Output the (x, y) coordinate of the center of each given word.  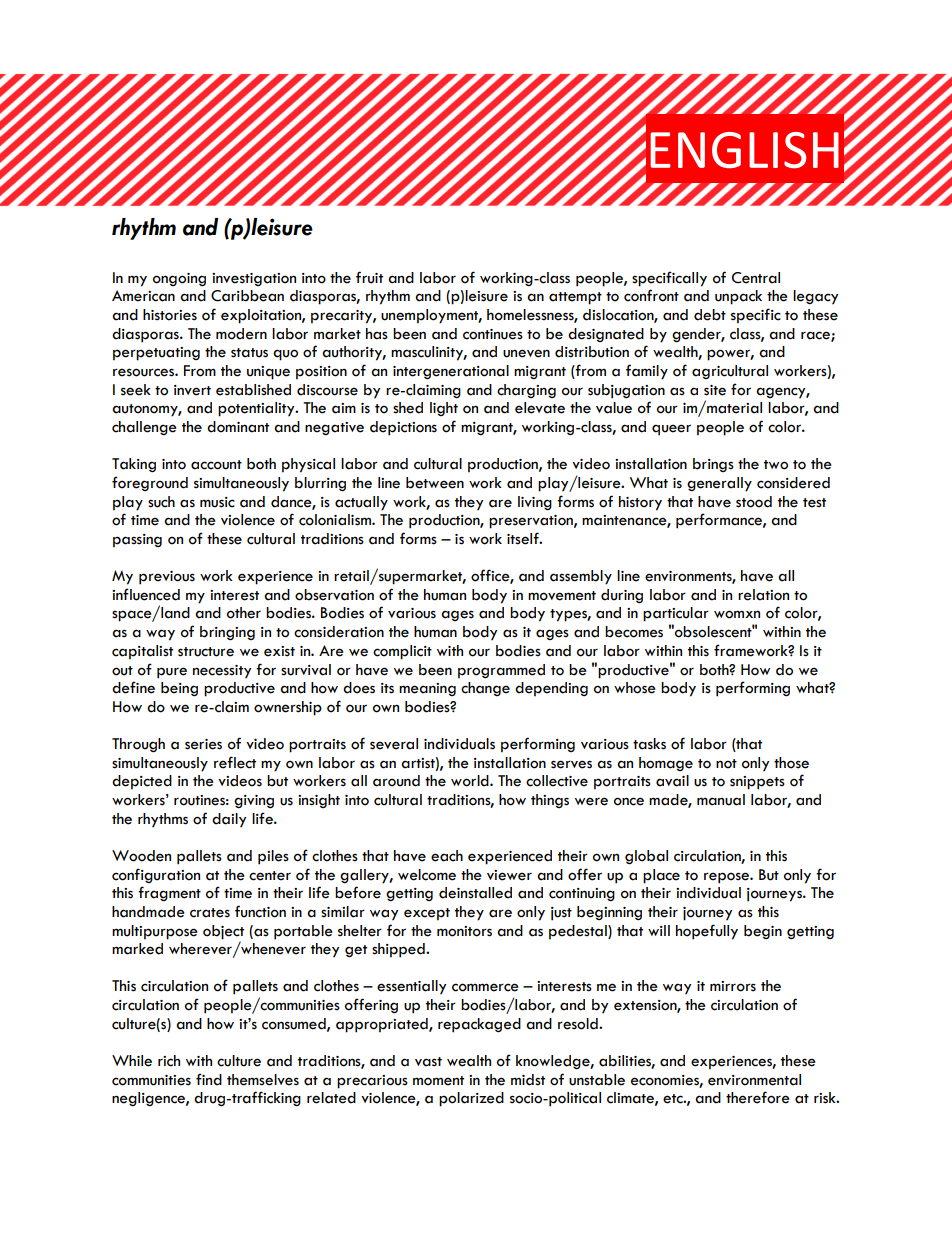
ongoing (179, 280)
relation (763, 595)
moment (438, 1081)
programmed (501, 671)
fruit (369, 277)
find (209, 1079)
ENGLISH (744, 150)
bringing (227, 633)
